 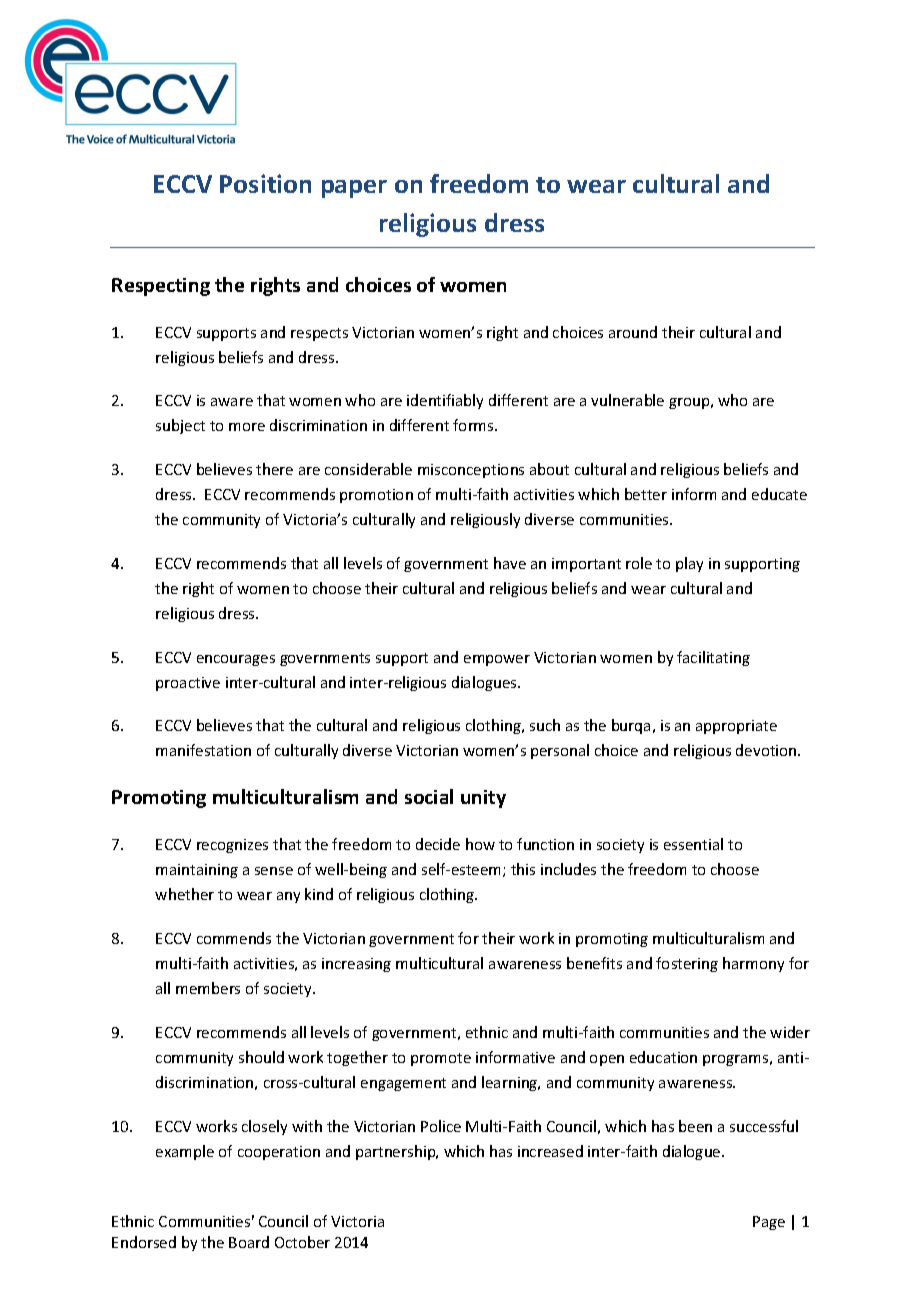 What do you see at coordinates (197, 871) in the screenshot?
I see `maintaining` at bounding box center [197, 871].
